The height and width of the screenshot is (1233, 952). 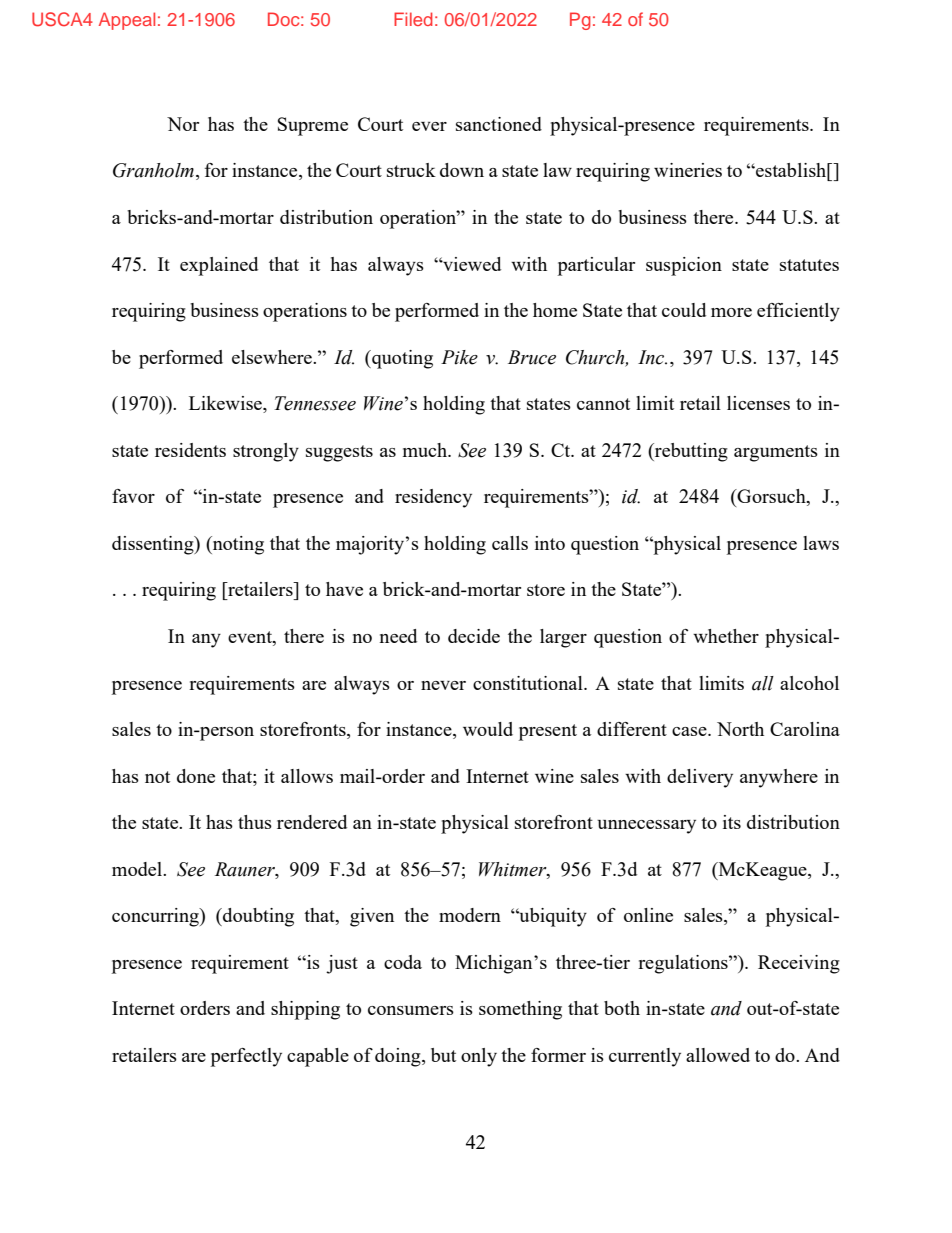 What do you see at coordinates (731, 312) in the screenshot?
I see `more` at bounding box center [731, 312].
